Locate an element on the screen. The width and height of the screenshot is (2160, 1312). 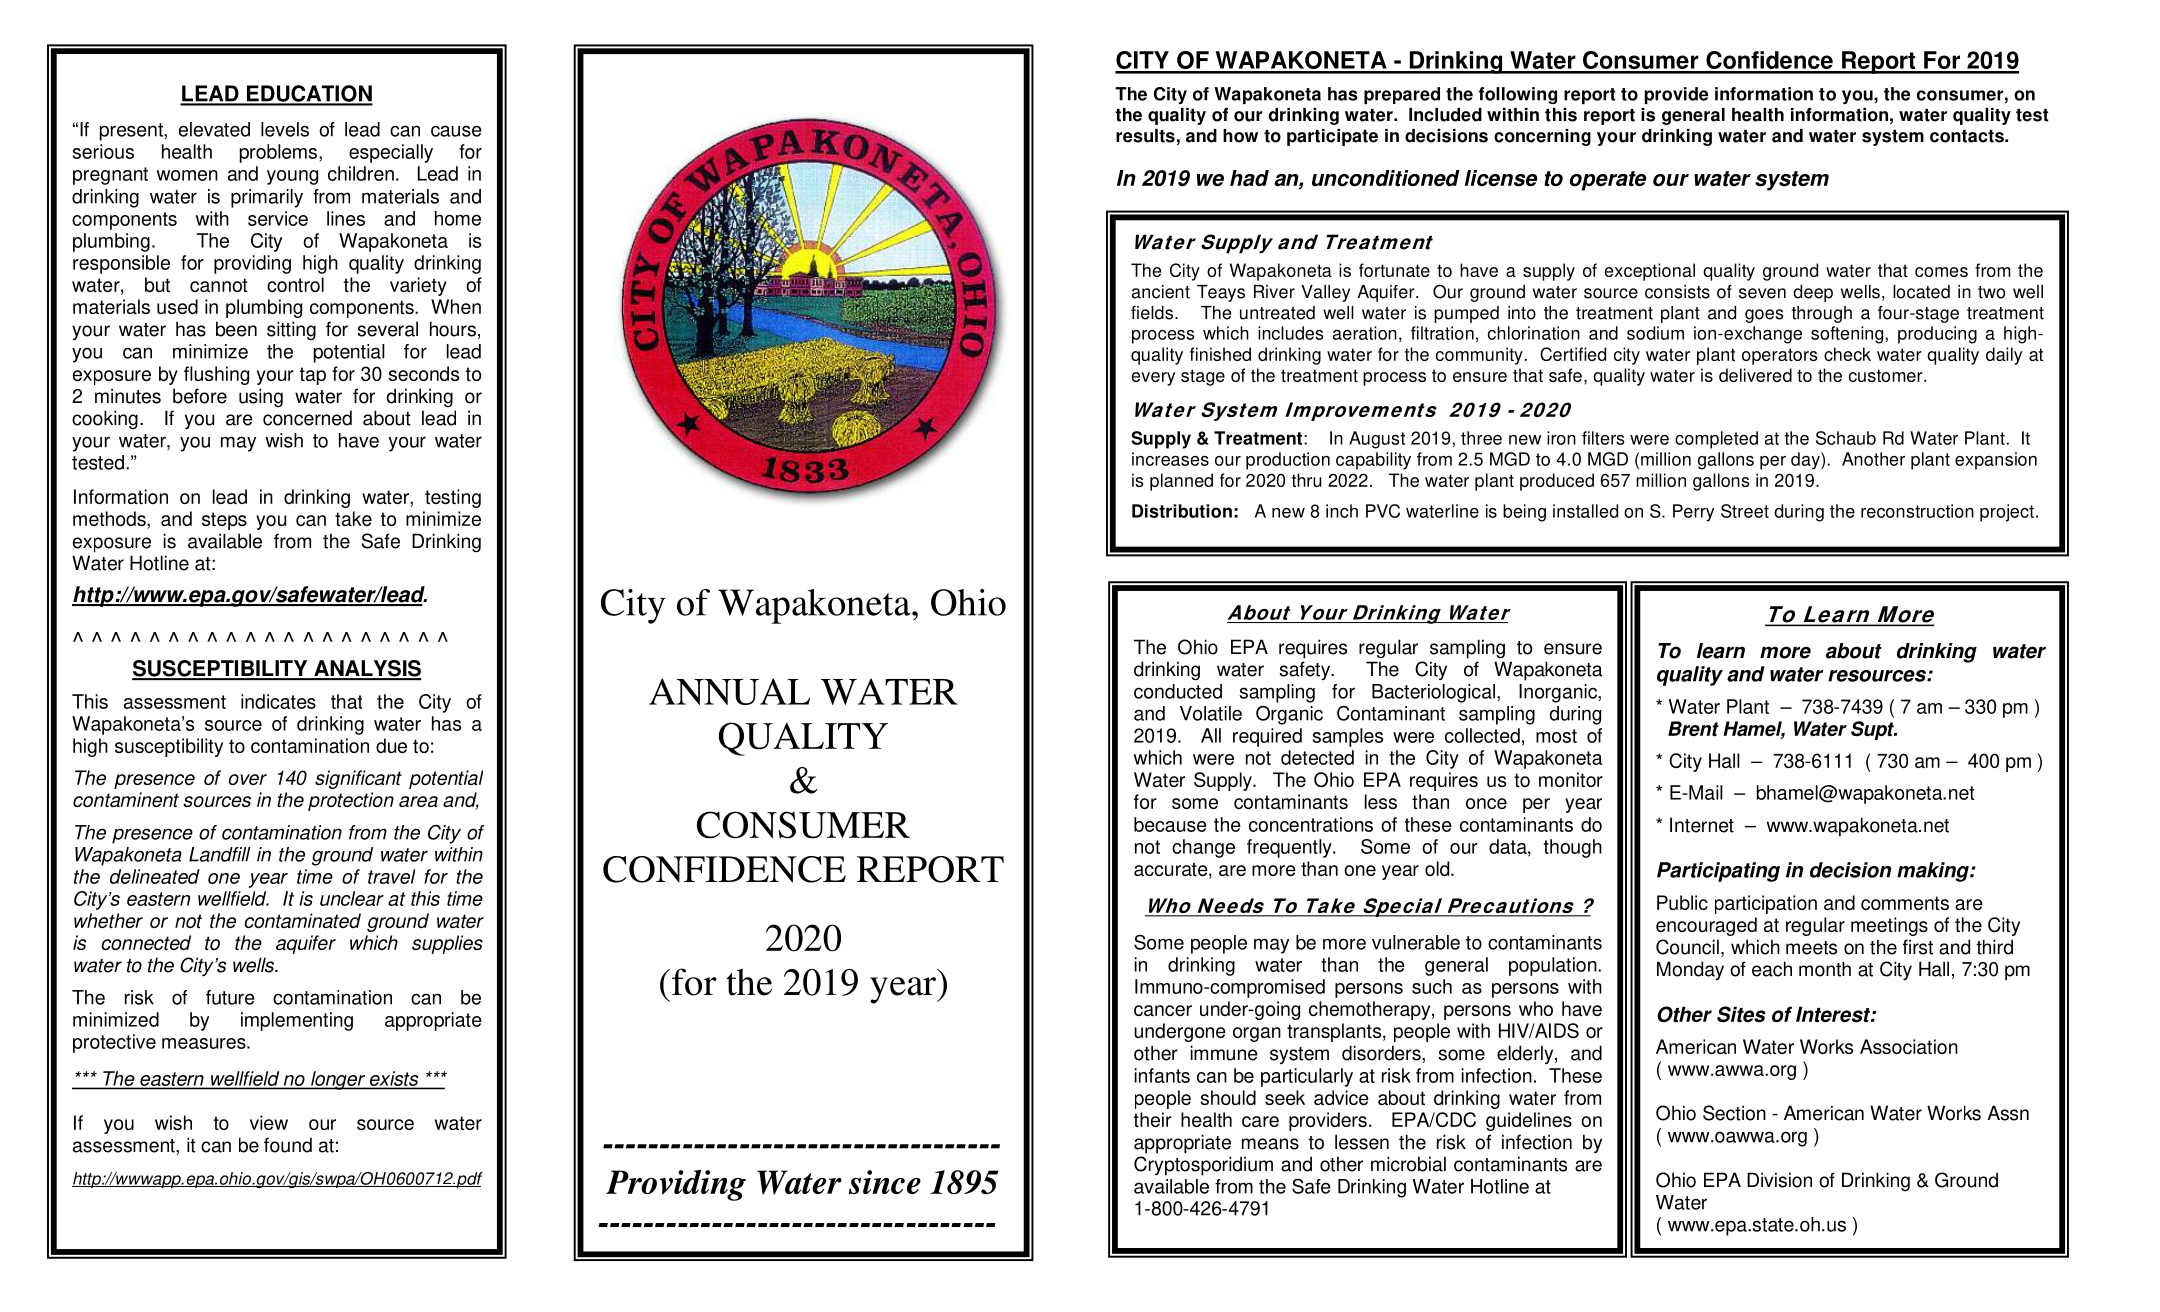
operate is located at coordinates (1608, 181).
